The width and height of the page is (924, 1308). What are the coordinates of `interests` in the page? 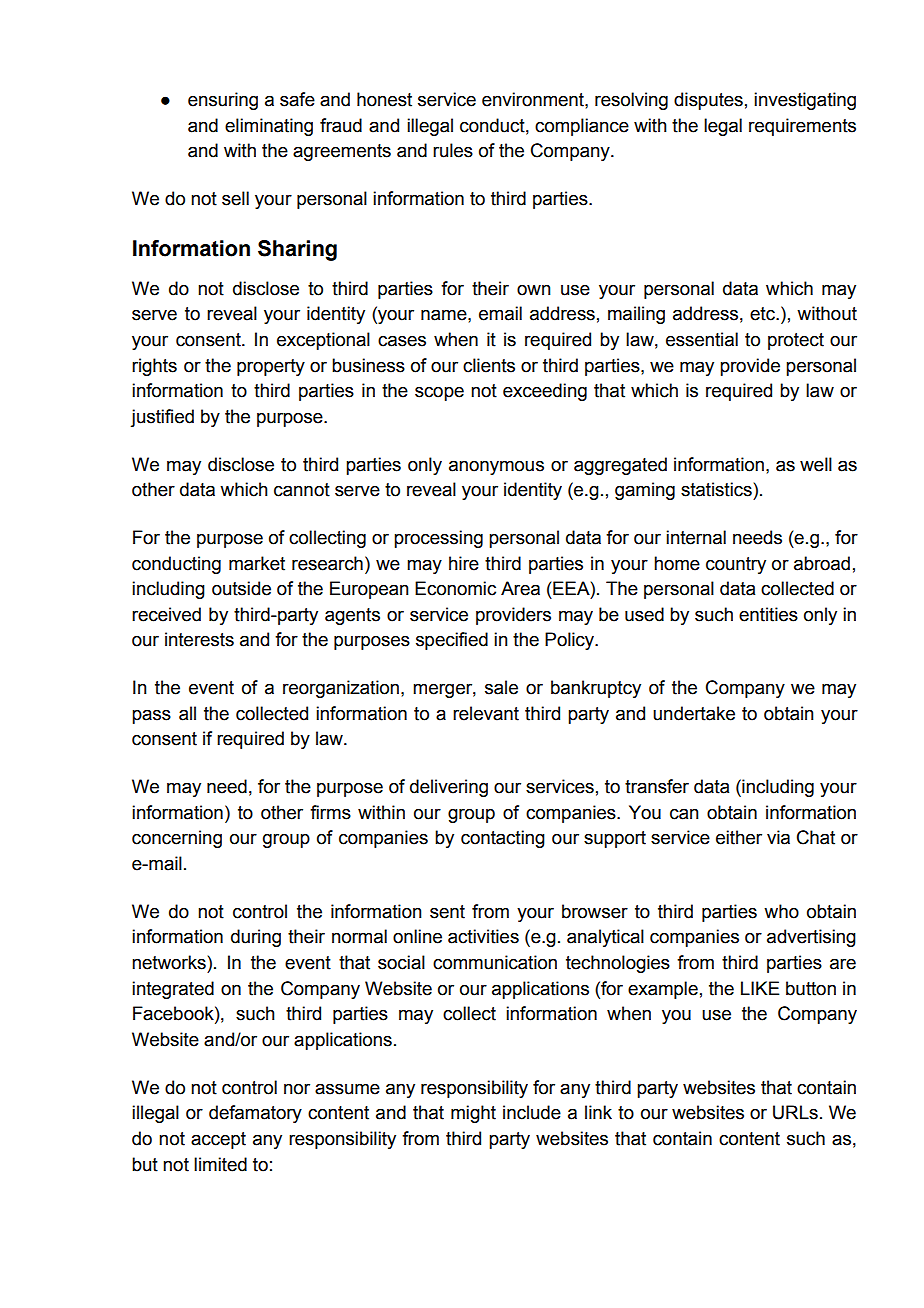 It's located at (199, 639).
